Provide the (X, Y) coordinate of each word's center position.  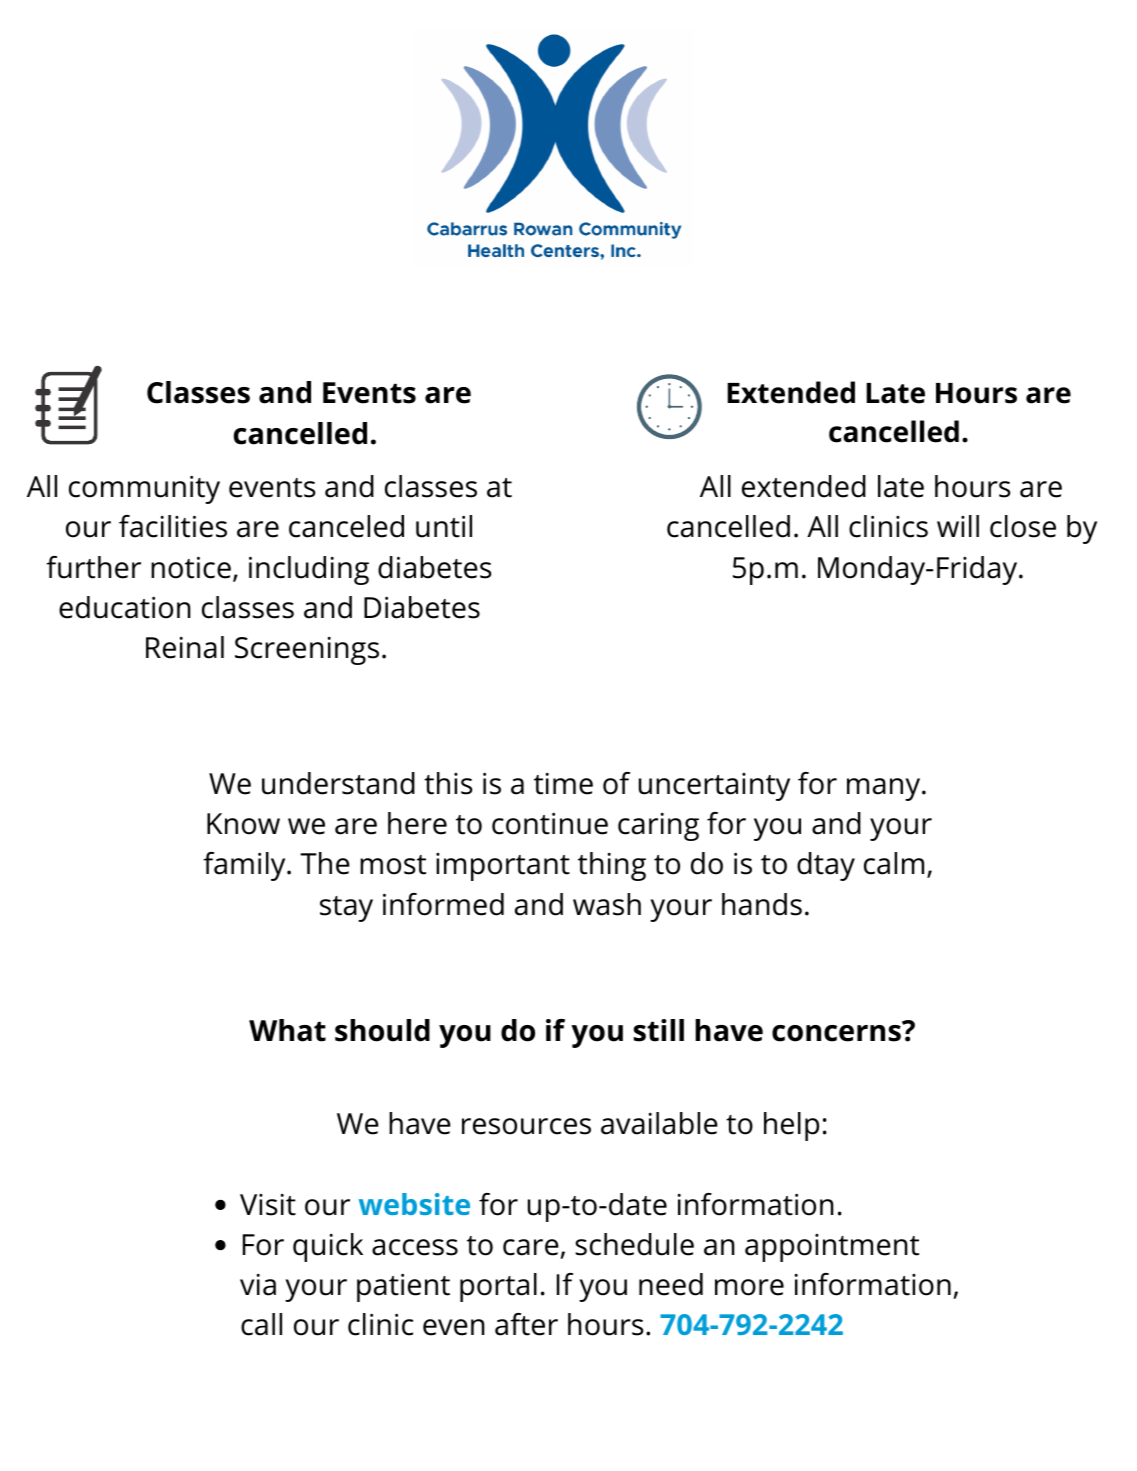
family (245, 866)
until (444, 526)
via (258, 1285)
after (526, 1324)
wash (607, 904)
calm (894, 863)
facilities (173, 526)
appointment (832, 1248)
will (958, 526)
